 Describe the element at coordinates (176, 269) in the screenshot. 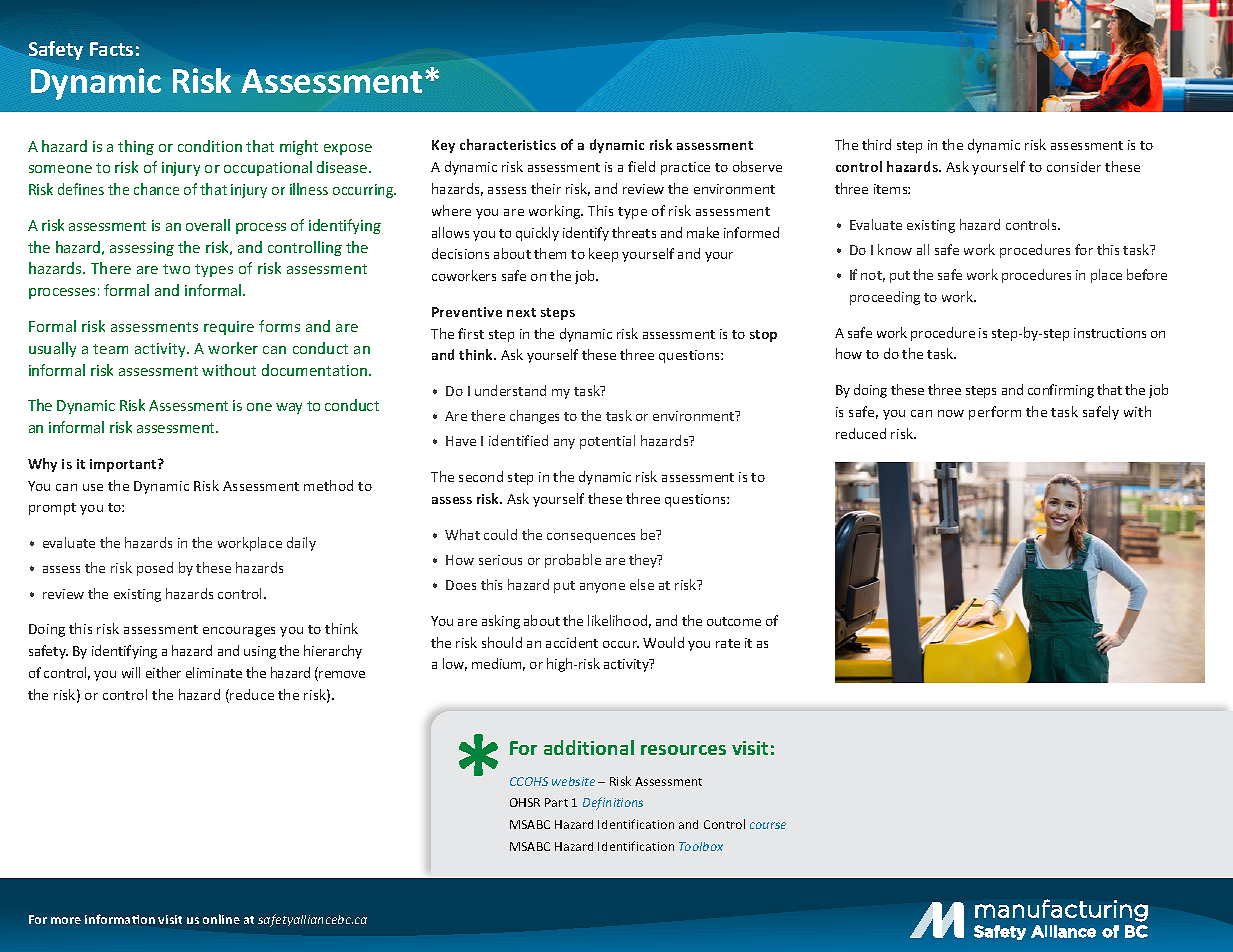

I see `two` at that location.
